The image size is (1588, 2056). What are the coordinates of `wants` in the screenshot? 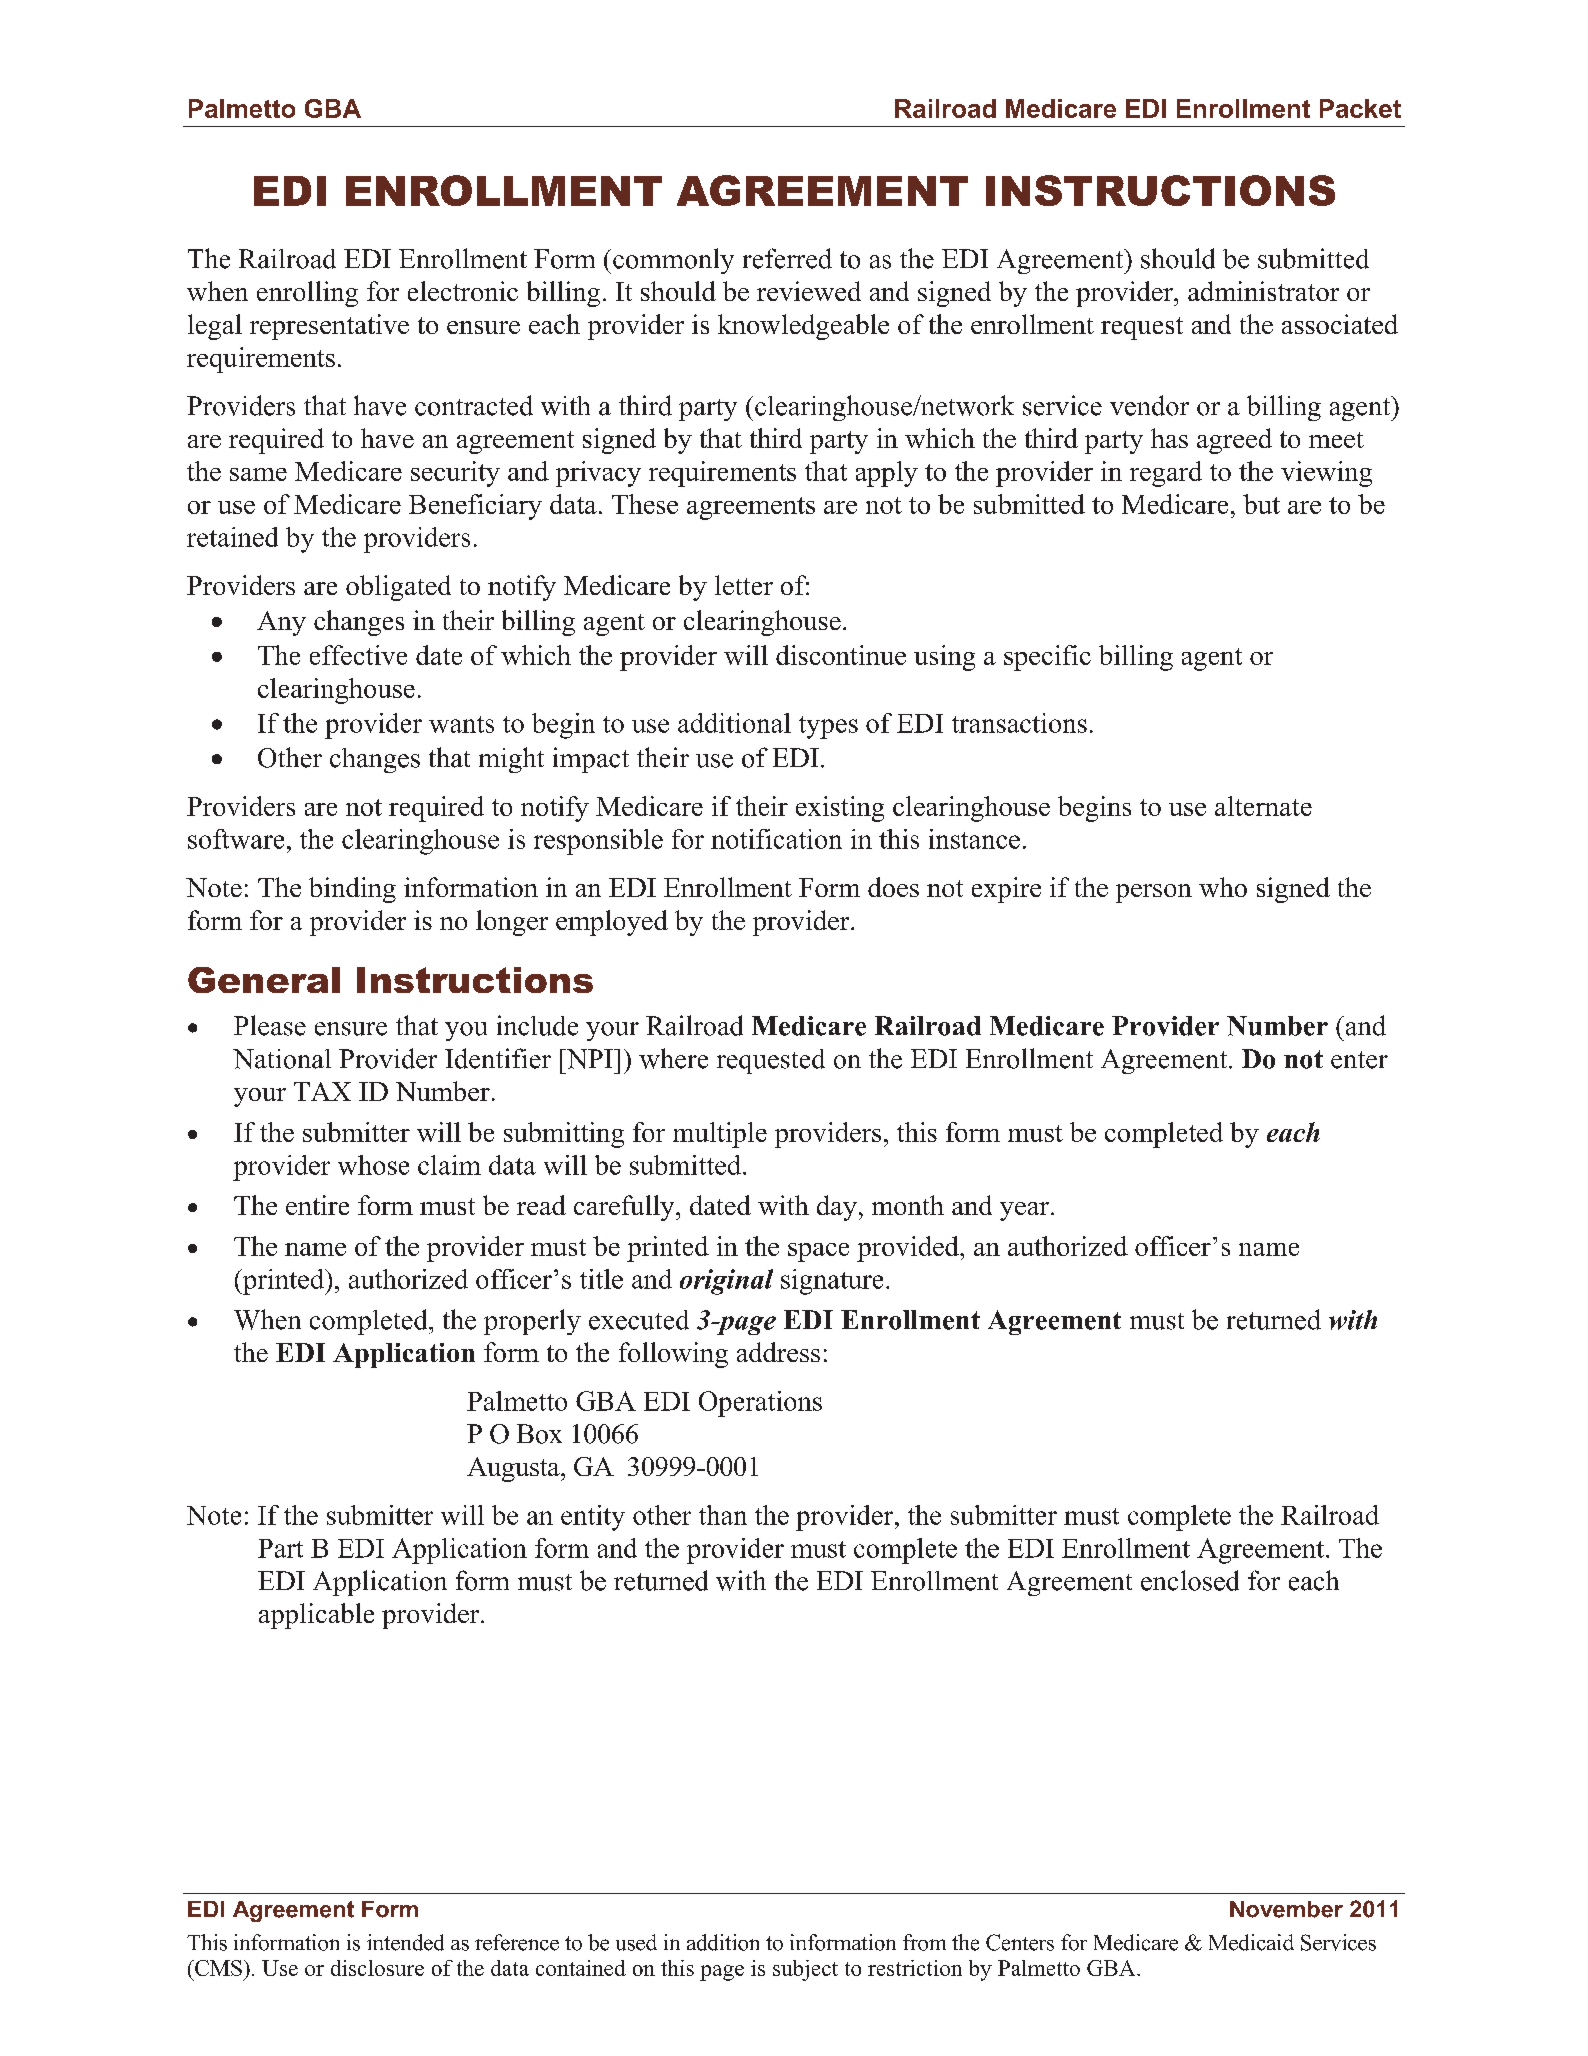 It's located at (461, 724).
